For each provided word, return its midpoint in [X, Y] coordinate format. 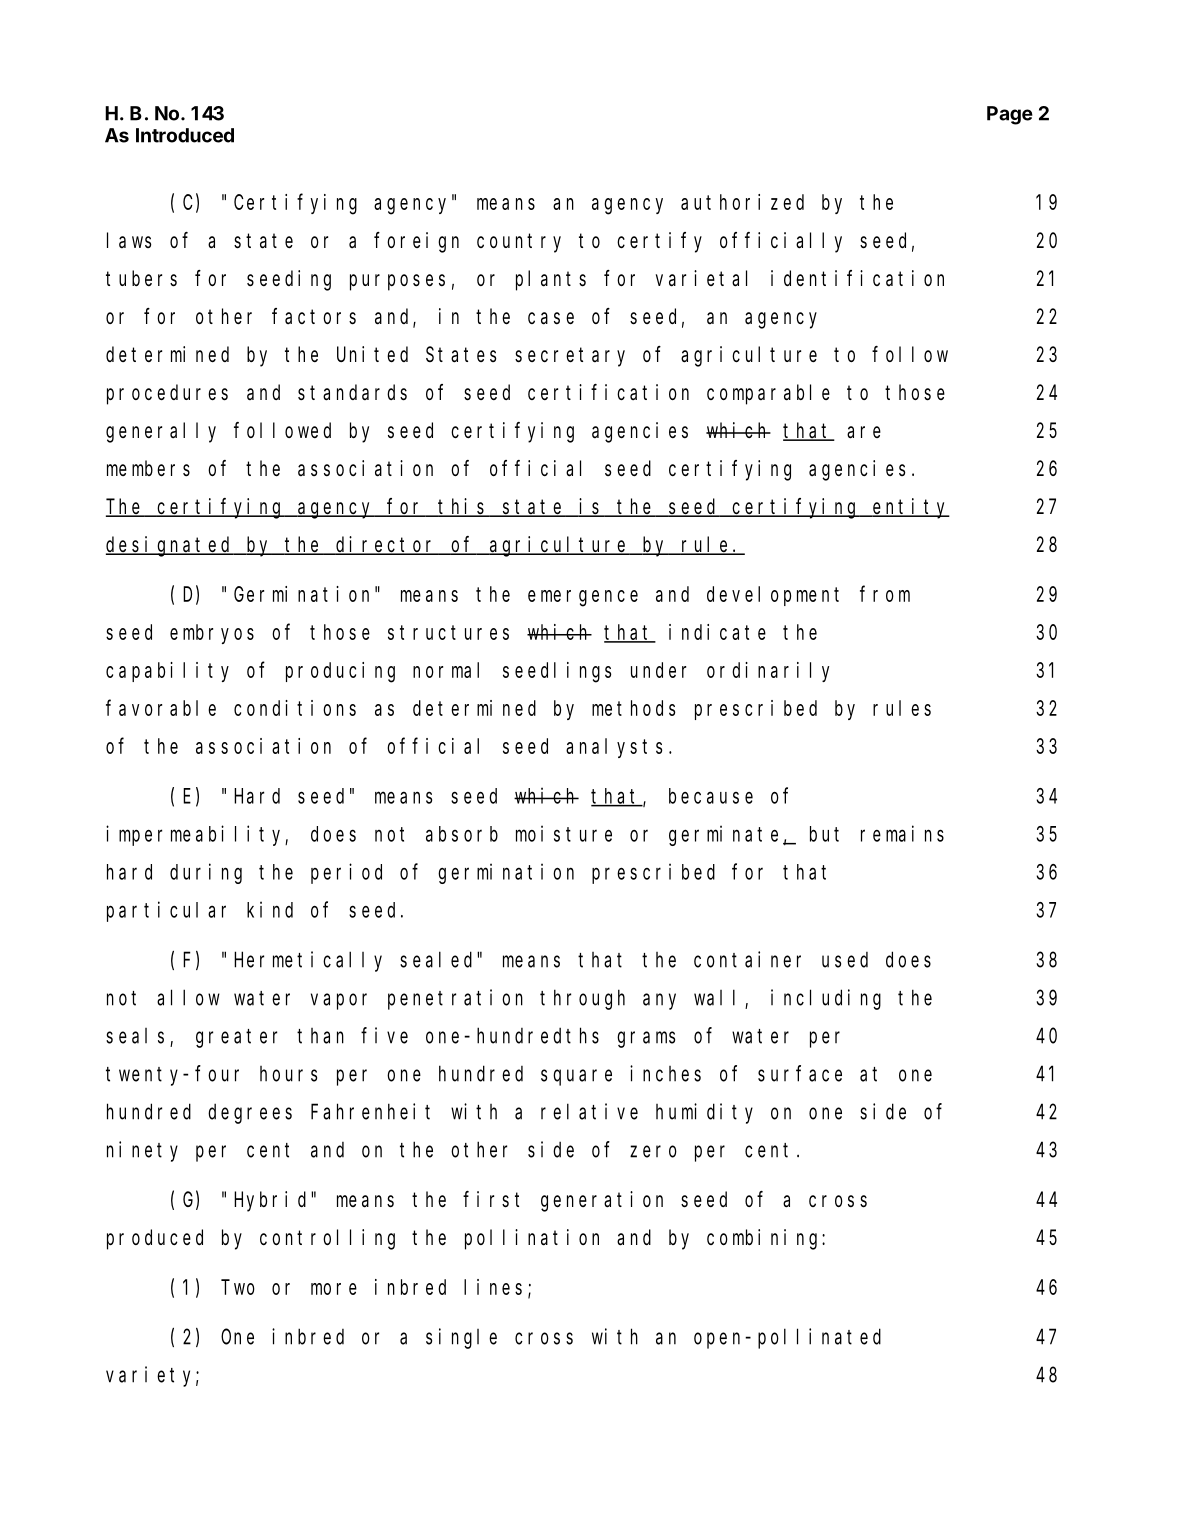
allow [188, 997]
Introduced [185, 135]
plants [551, 280]
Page [1010, 115]
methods [633, 708]
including [826, 999]
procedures [167, 394]
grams [646, 1039]
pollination [532, 1239]
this [463, 507]
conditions [295, 708]
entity [910, 508]
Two [238, 1287]
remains [902, 833]
